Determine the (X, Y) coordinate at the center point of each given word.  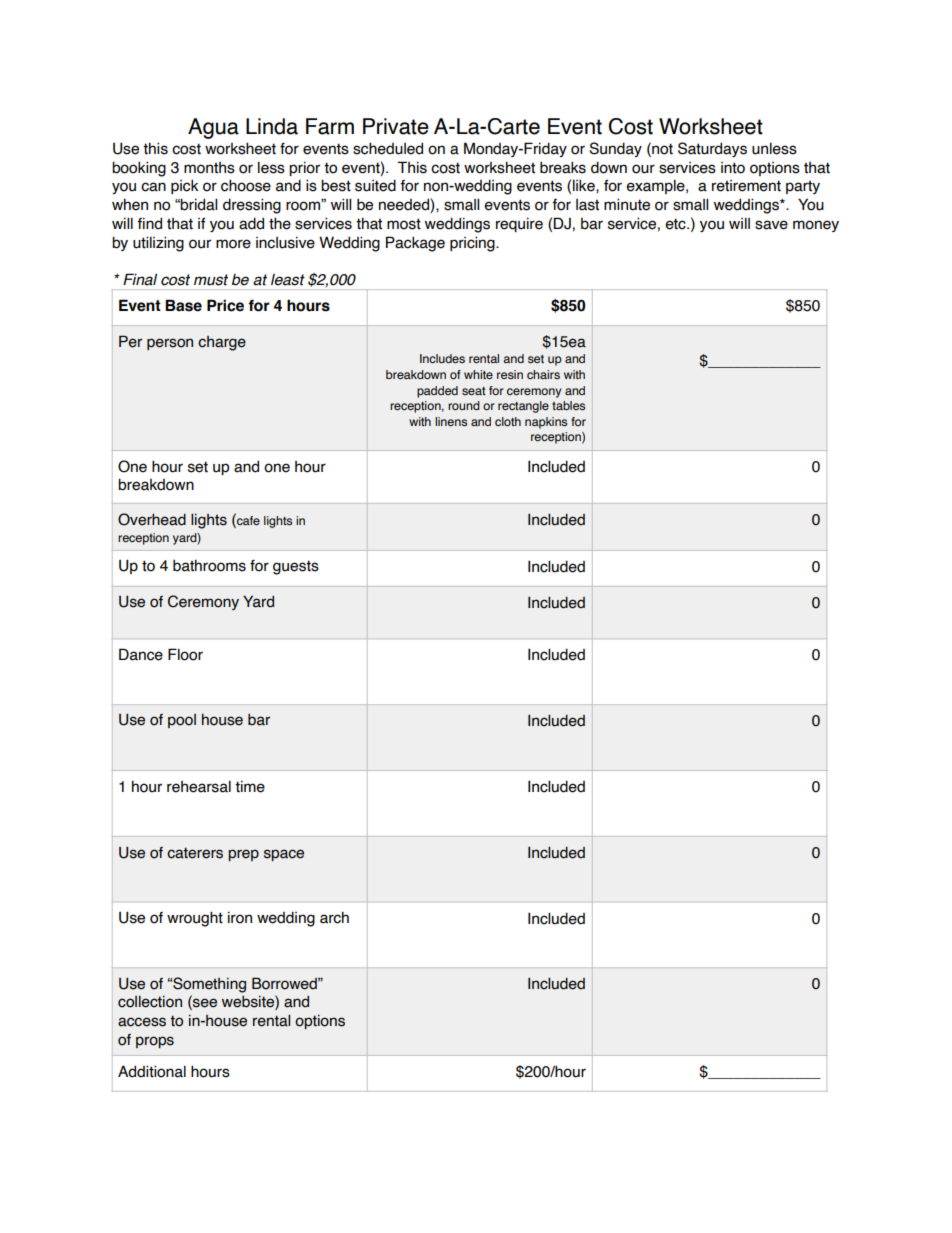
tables (568, 405)
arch (334, 917)
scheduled (388, 148)
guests (296, 567)
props (155, 1042)
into (733, 168)
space (284, 855)
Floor (185, 654)
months (209, 168)
